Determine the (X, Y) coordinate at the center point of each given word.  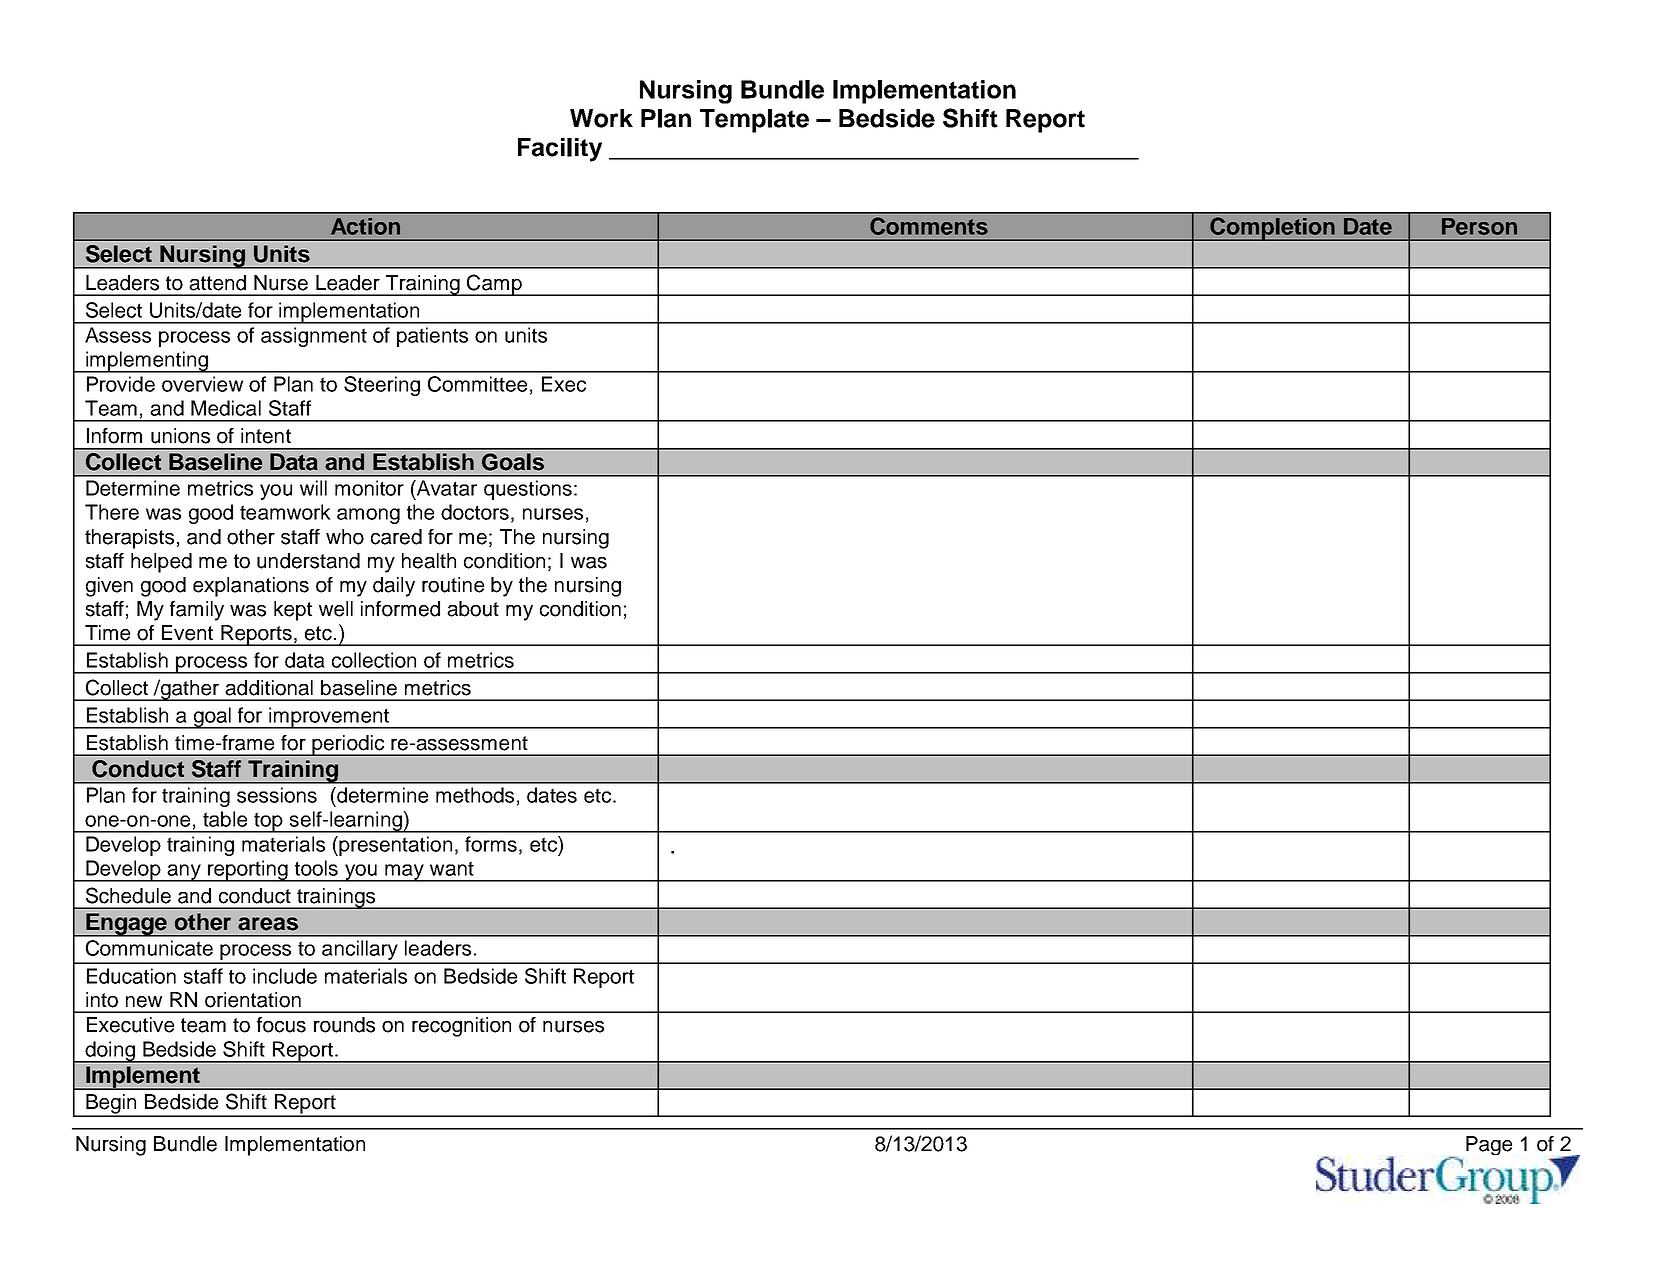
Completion (1272, 229)
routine (453, 585)
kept (293, 611)
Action (365, 226)
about (473, 609)
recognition (461, 1027)
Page (1489, 1145)
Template (754, 121)
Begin (111, 1105)
